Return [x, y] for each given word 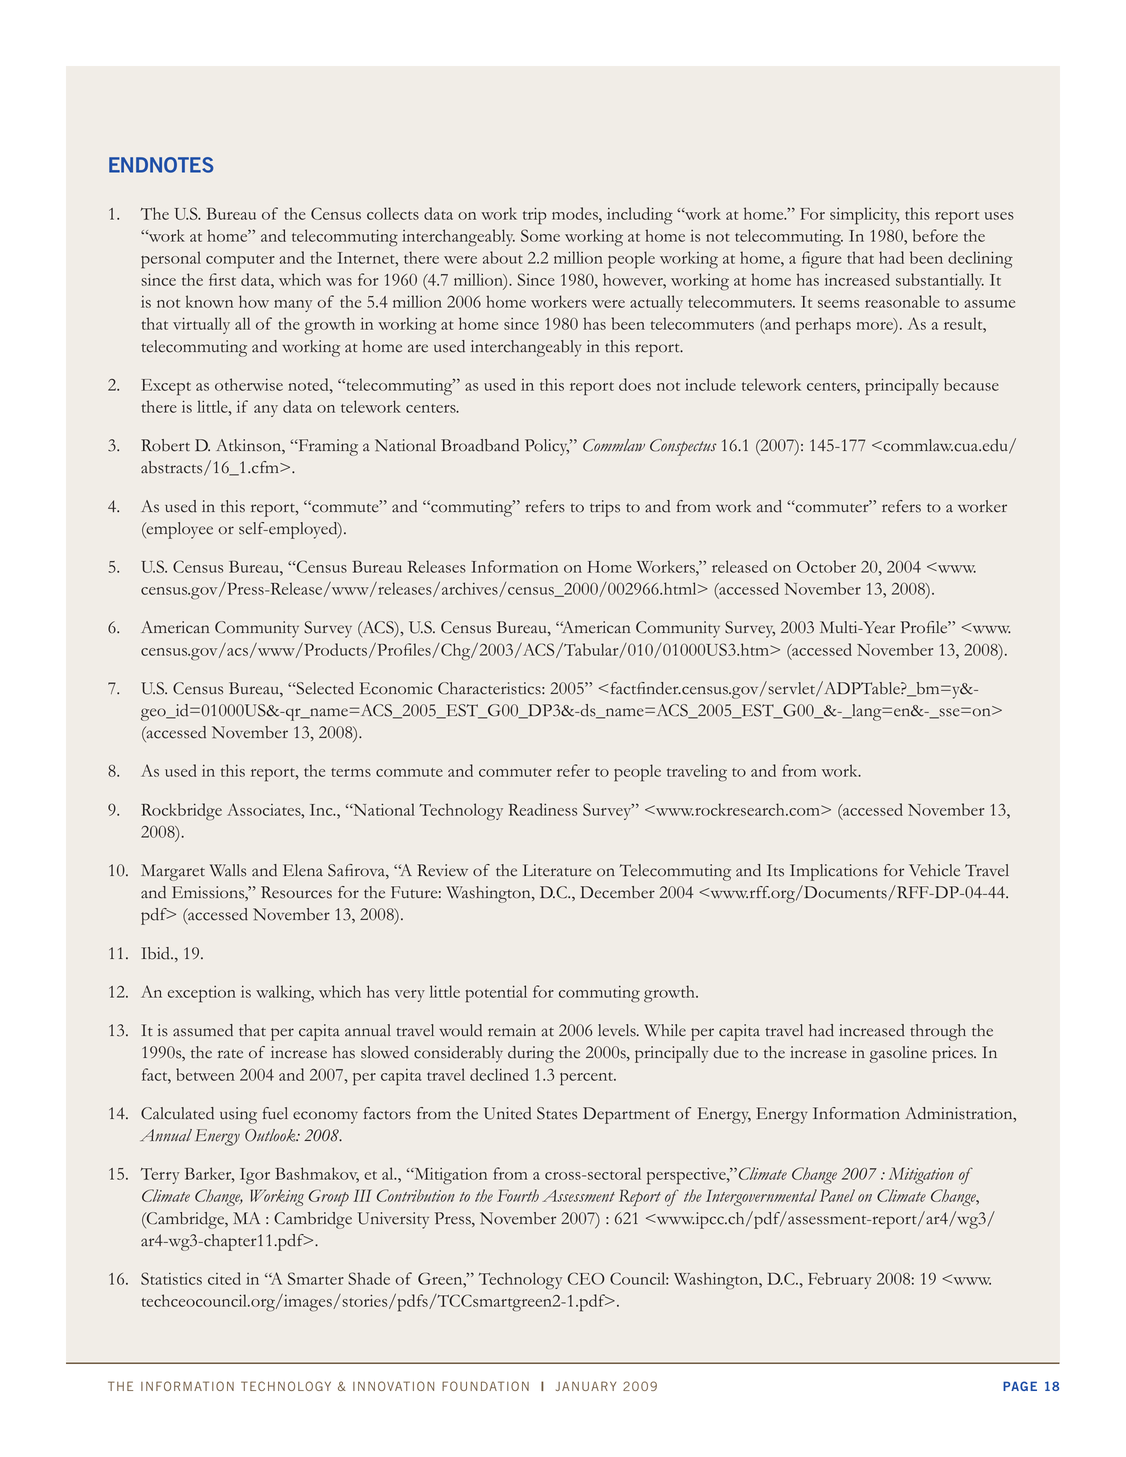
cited [224, 1278]
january [586, 1386]
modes [576, 213]
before [935, 235]
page [1020, 1386]
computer [240, 262]
